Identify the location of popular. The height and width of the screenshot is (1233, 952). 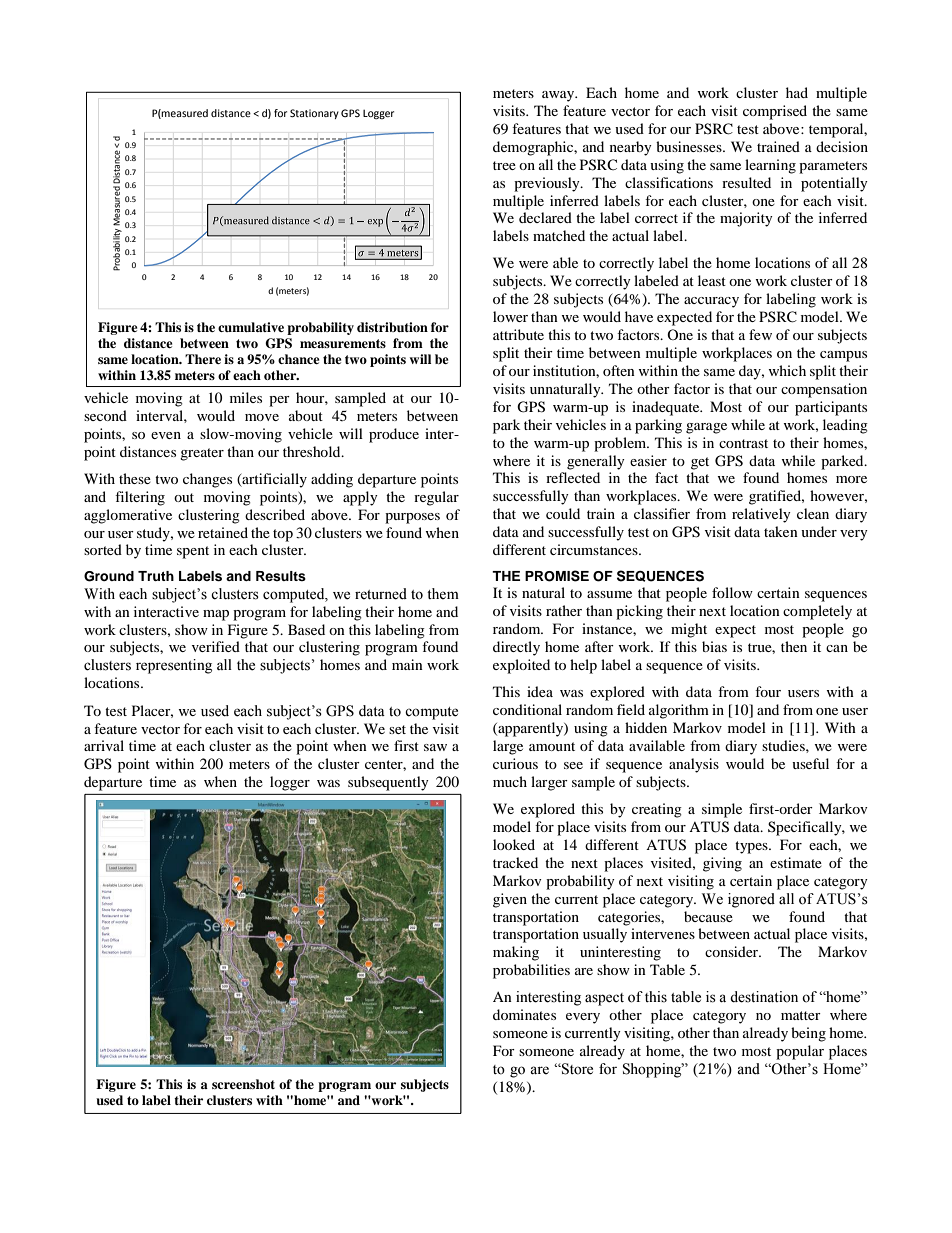
(800, 1052).
